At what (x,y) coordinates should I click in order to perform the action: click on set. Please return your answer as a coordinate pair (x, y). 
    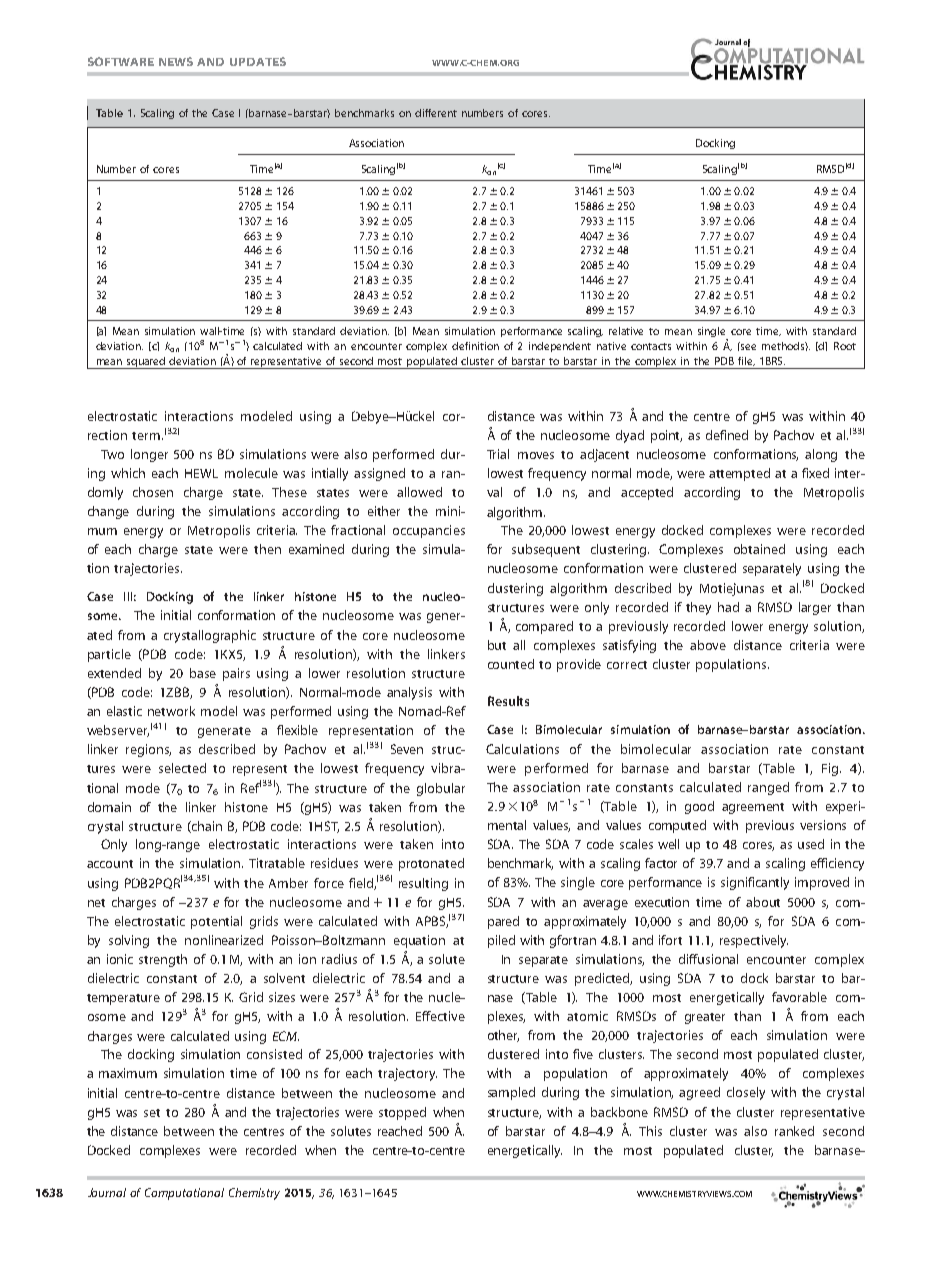
    Looking at the image, I should click on (152, 1113).
